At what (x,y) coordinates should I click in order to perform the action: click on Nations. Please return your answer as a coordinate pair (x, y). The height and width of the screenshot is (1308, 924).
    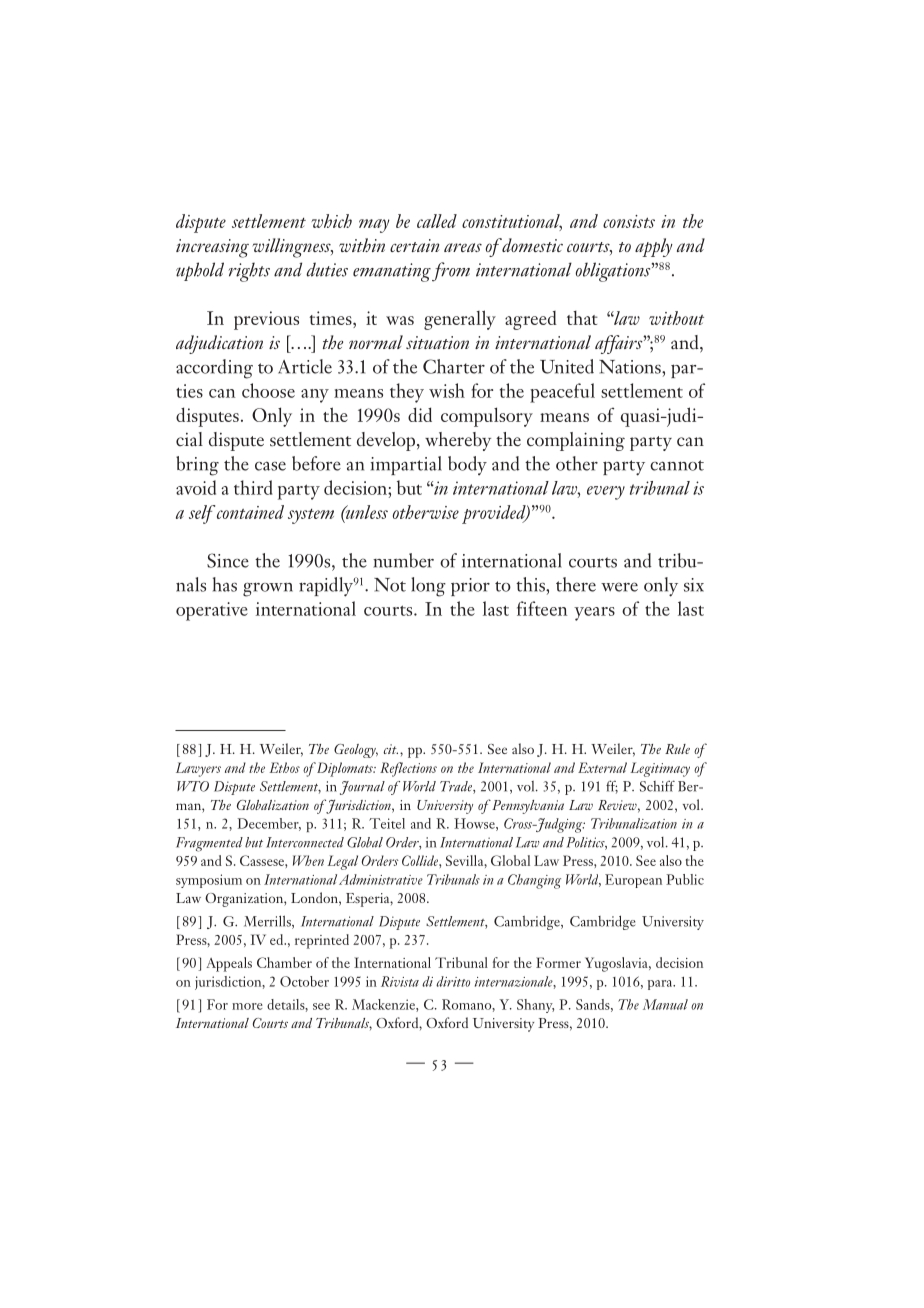
    Looking at the image, I should click on (631, 367).
